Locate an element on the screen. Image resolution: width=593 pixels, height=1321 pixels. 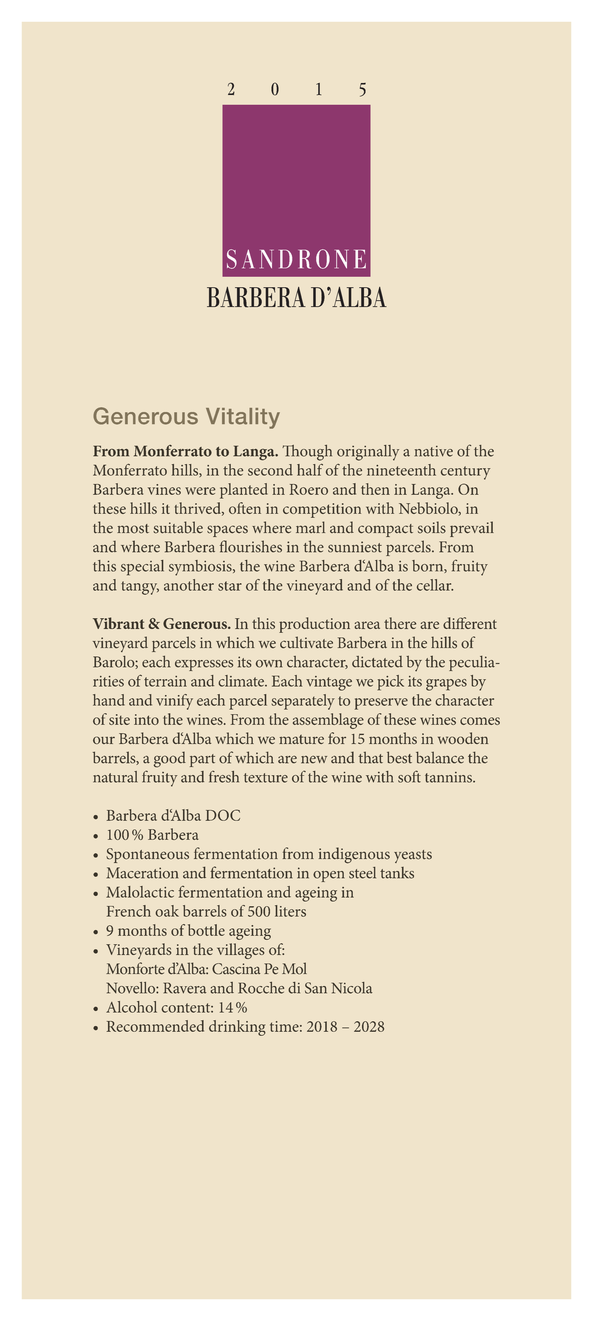
vines is located at coordinates (164, 489).
